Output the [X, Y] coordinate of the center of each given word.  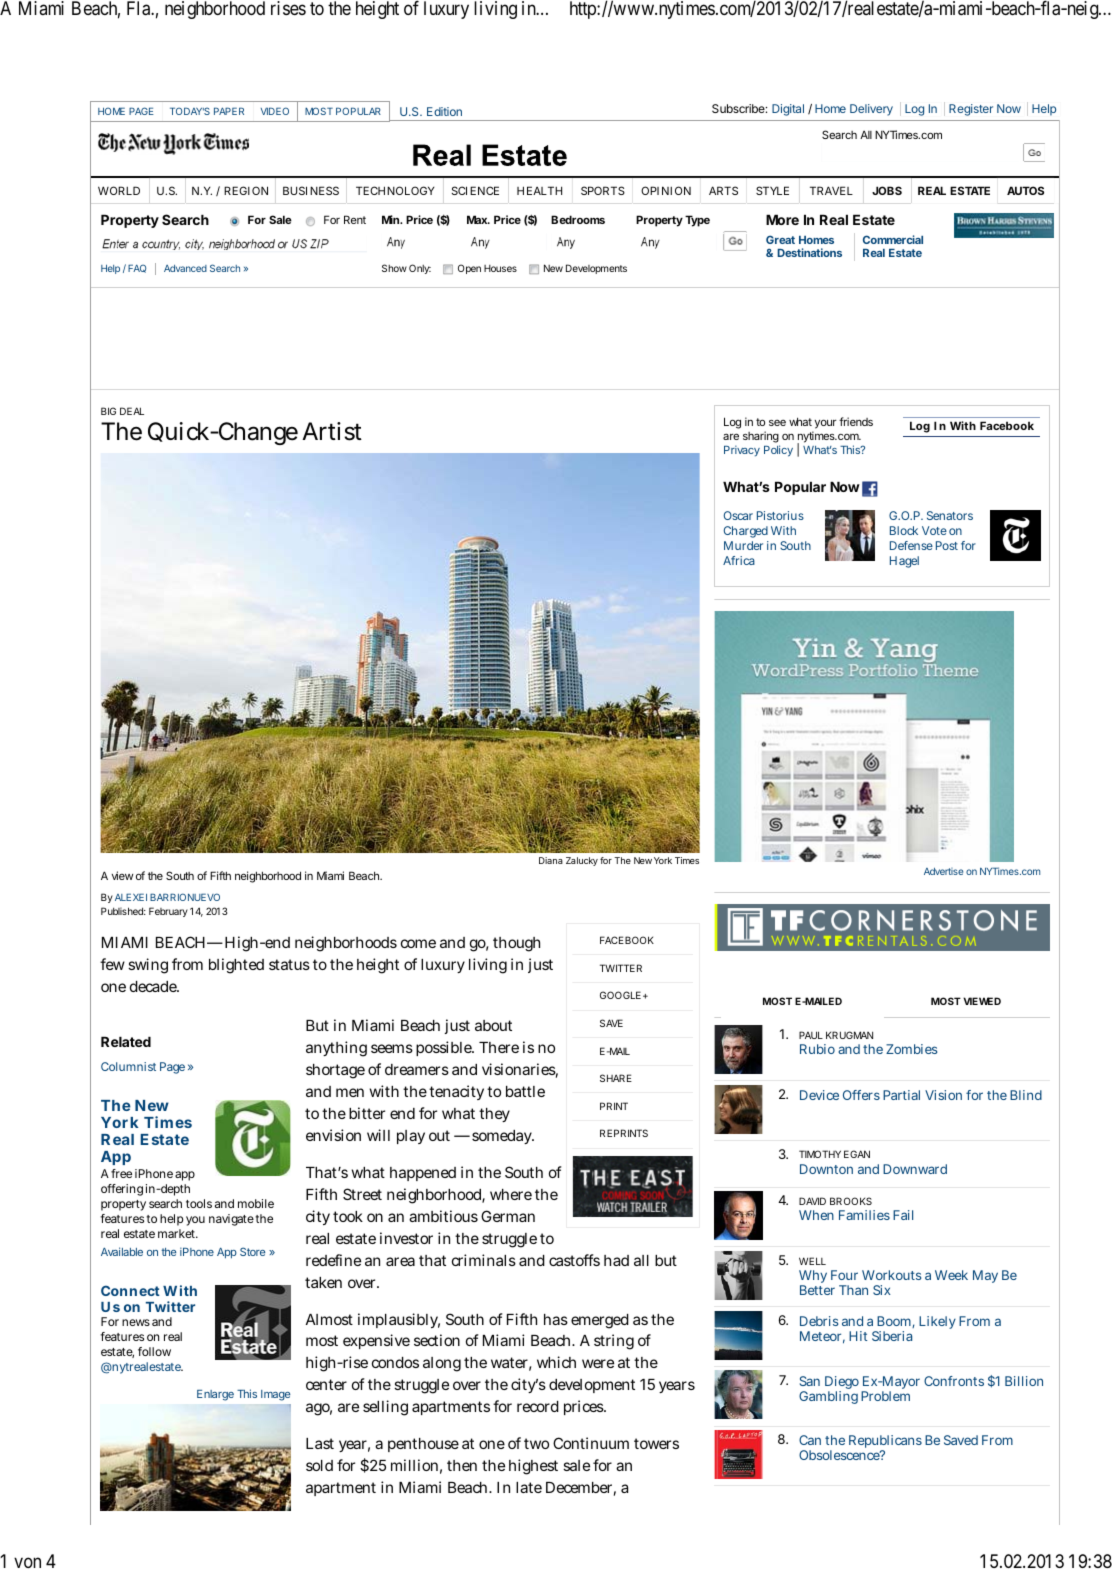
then [462, 1465]
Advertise [943, 871]
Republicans [885, 1443]
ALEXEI [131, 897]
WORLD [119, 190]
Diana [551, 860]
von [27, 1562]
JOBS [887, 190]
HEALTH [539, 190]
